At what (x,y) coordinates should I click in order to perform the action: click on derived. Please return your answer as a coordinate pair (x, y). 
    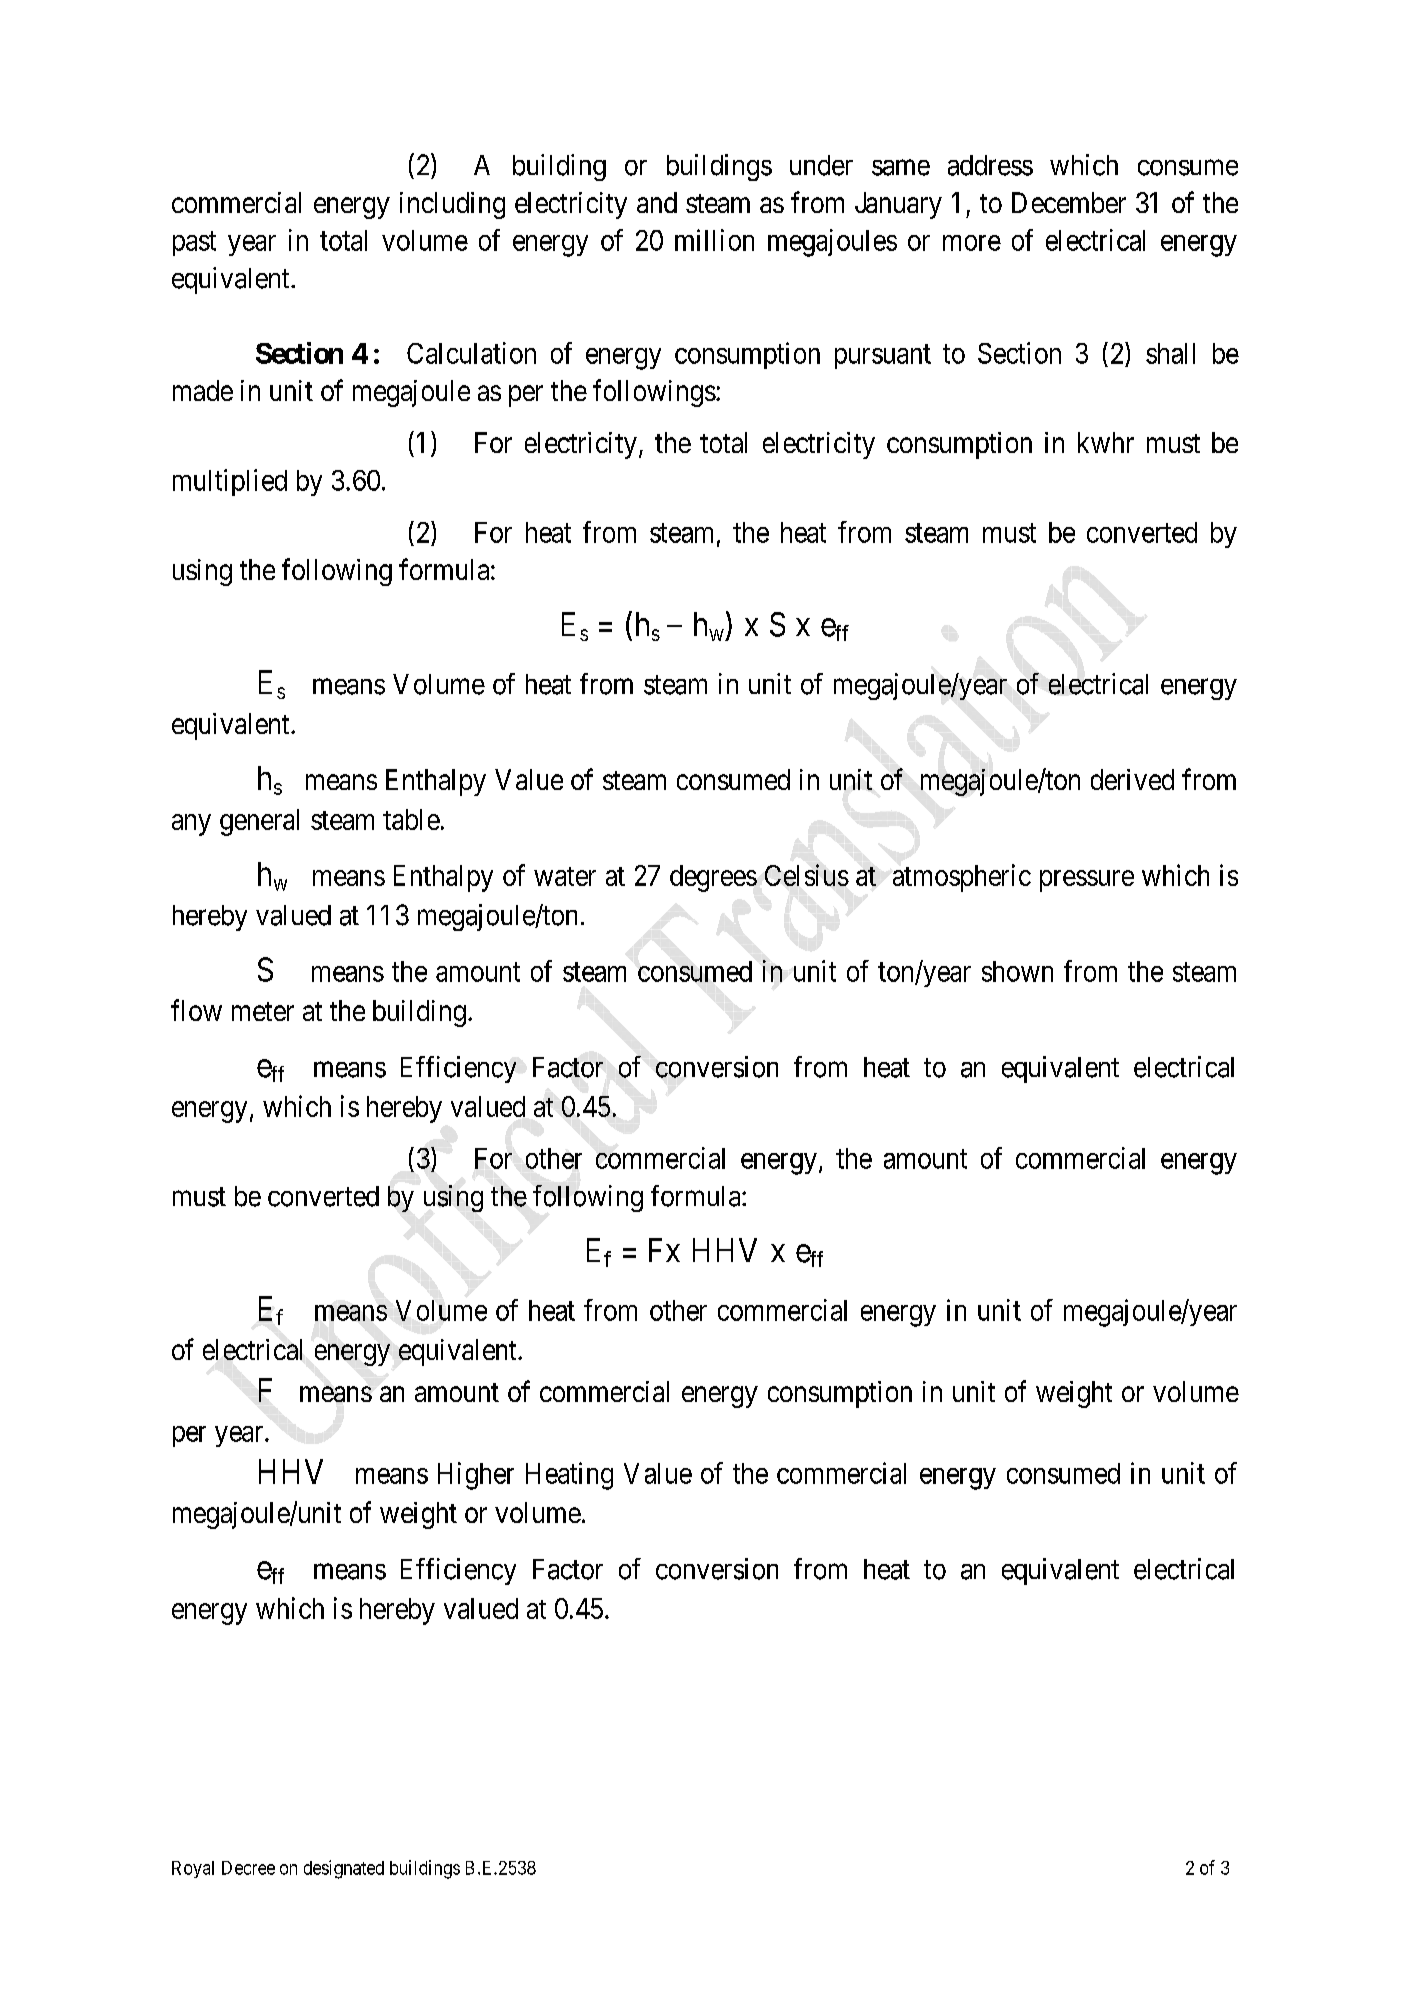
    Looking at the image, I should click on (1132, 779).
